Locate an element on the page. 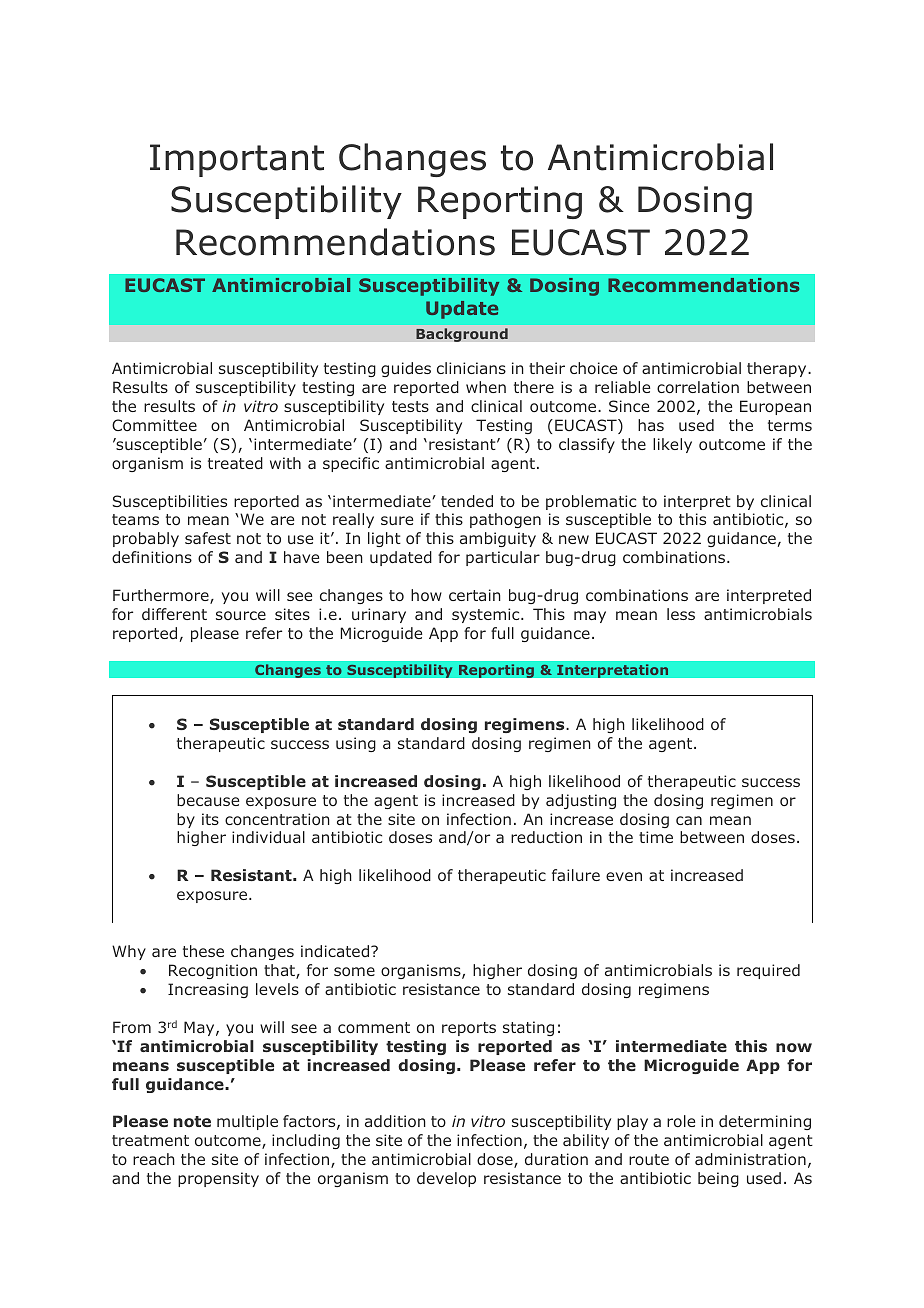 This page has height=1308, width=924. Important is located at coordinates (237, 160).
